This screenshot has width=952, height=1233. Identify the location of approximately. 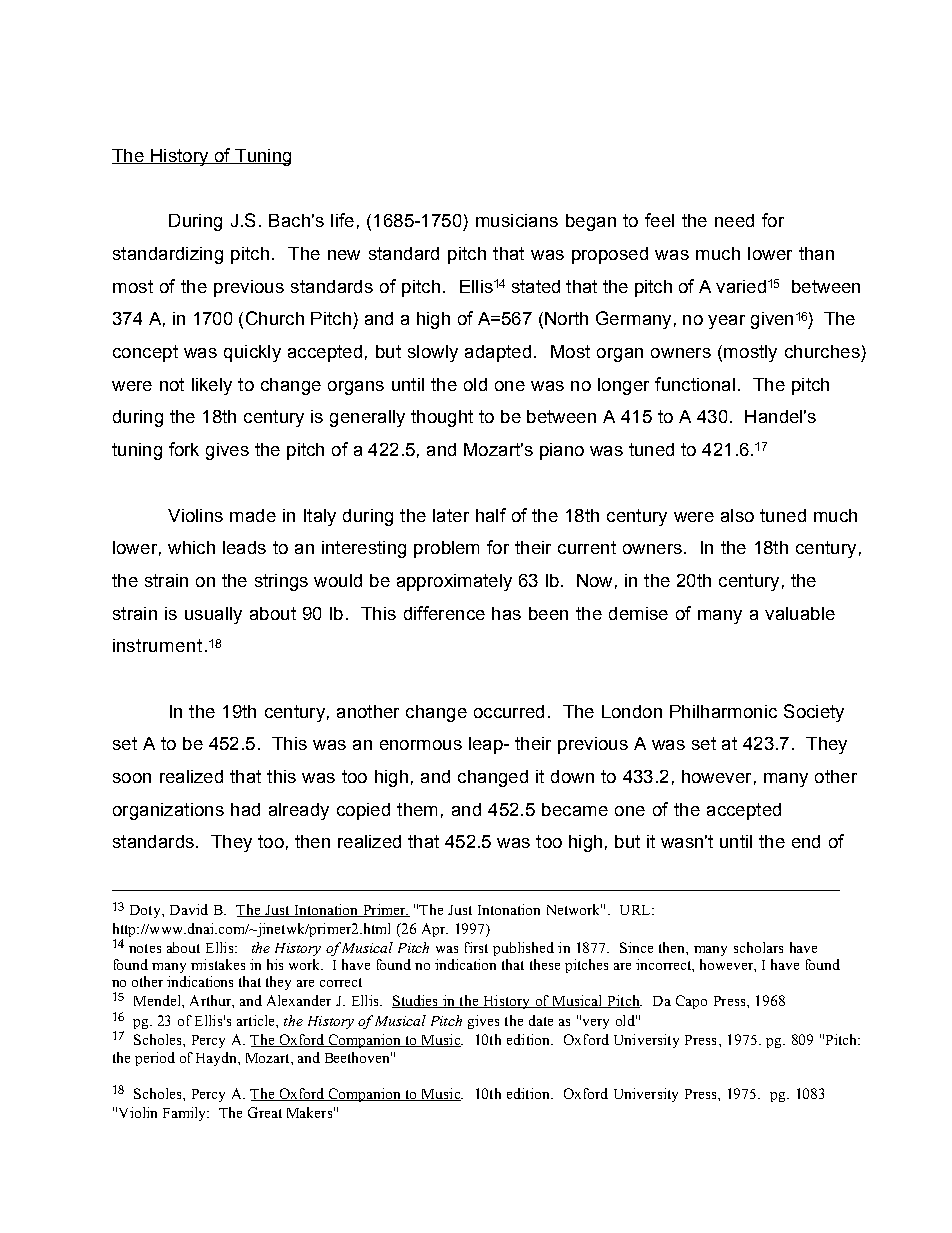
(454, 582).
